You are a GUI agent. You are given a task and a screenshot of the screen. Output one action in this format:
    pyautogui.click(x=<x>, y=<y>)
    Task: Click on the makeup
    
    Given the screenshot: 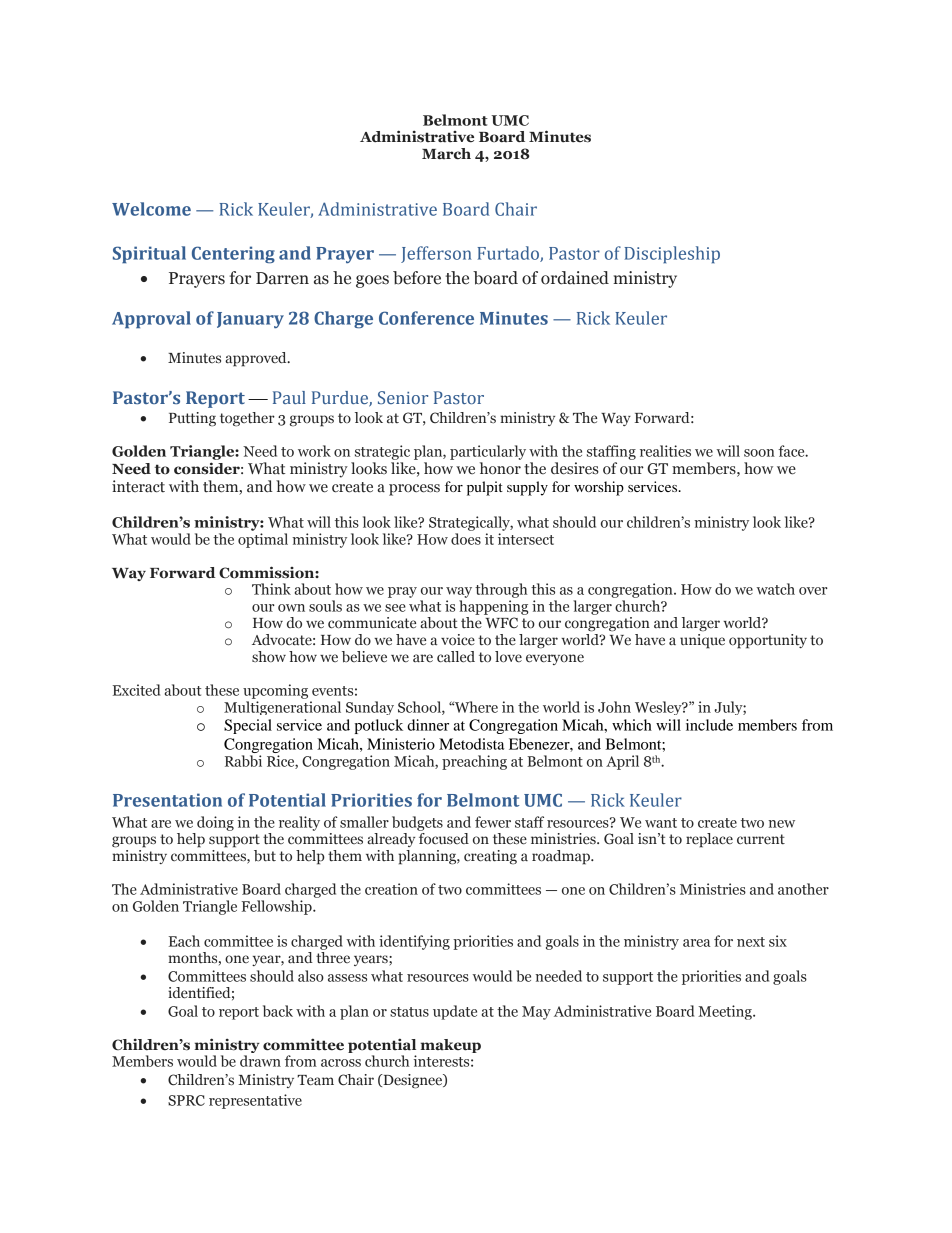 What is the action you would take?
    pyautogui.click(x=451, y=1046)
